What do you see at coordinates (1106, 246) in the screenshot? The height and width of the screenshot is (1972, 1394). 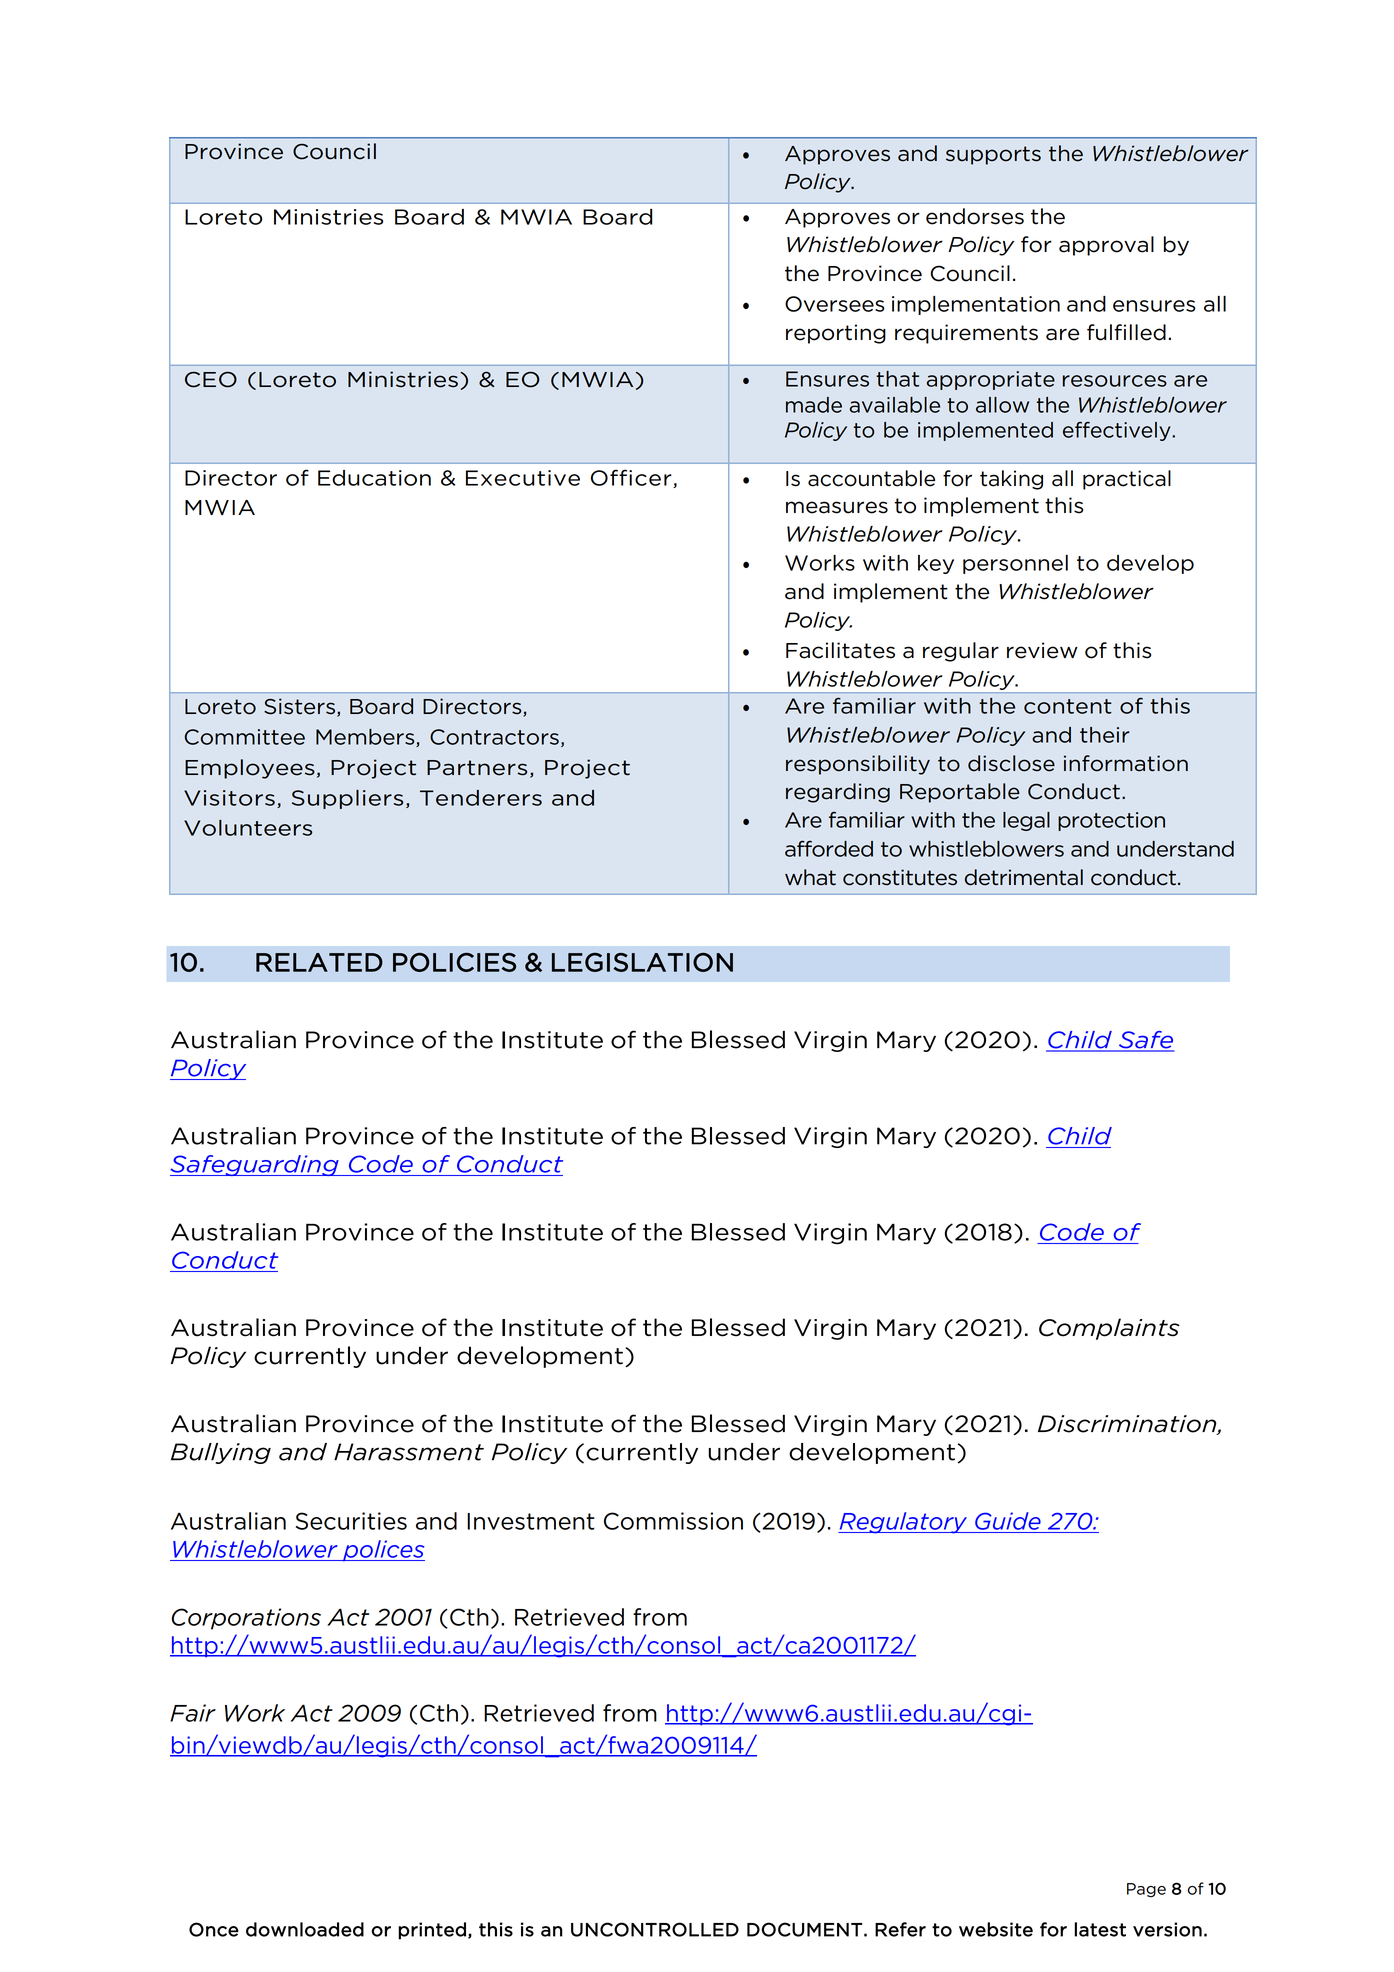 I see `approval` at bounding box center [1106, 246].
